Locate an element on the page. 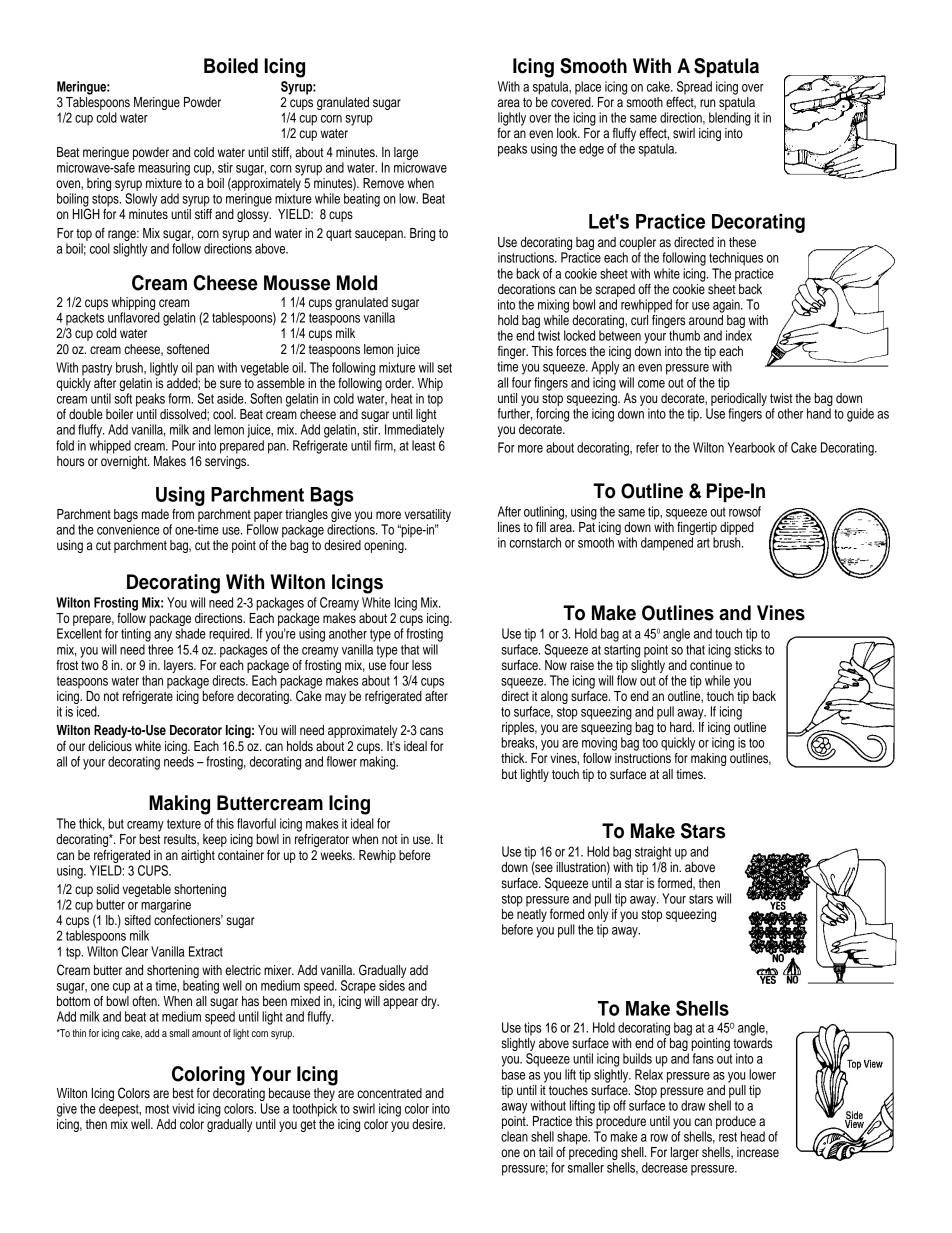 This image has height=1233, width=952. less is located at coordinates (422, 665).
